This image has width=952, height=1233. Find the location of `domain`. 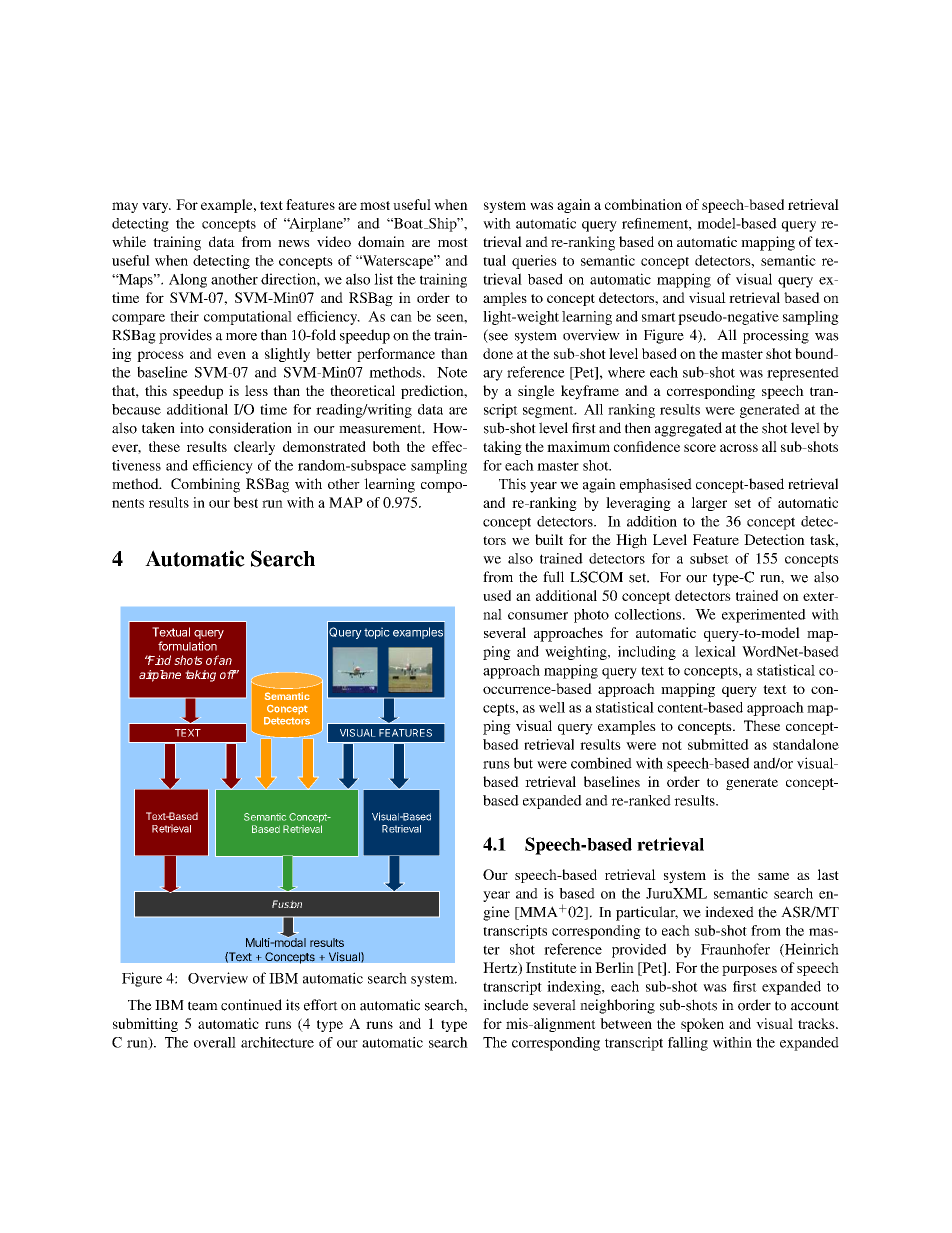

domain is located at coordinates (381, 241).
